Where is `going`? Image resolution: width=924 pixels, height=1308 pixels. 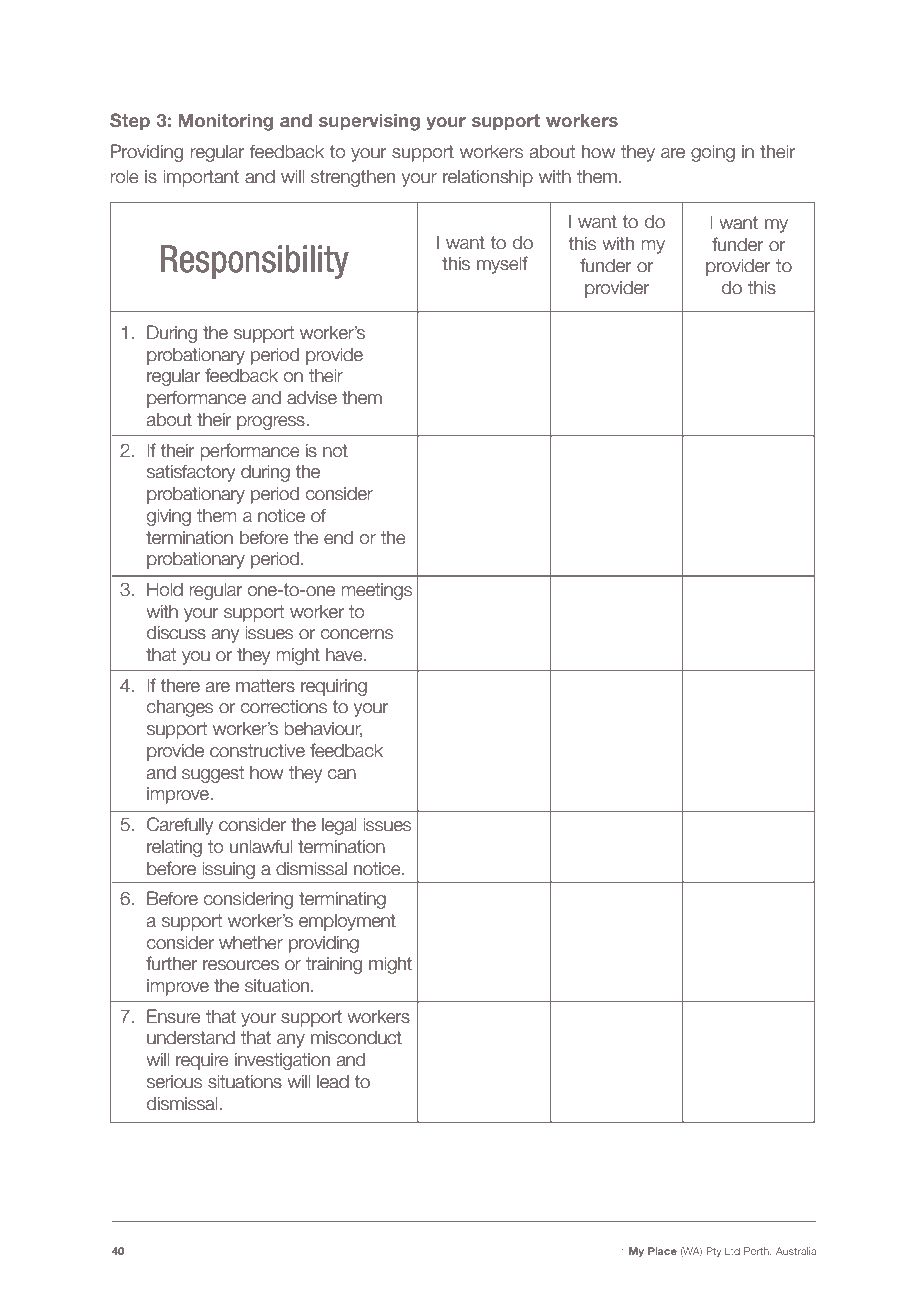 going is located at coordinates (713, 153).
